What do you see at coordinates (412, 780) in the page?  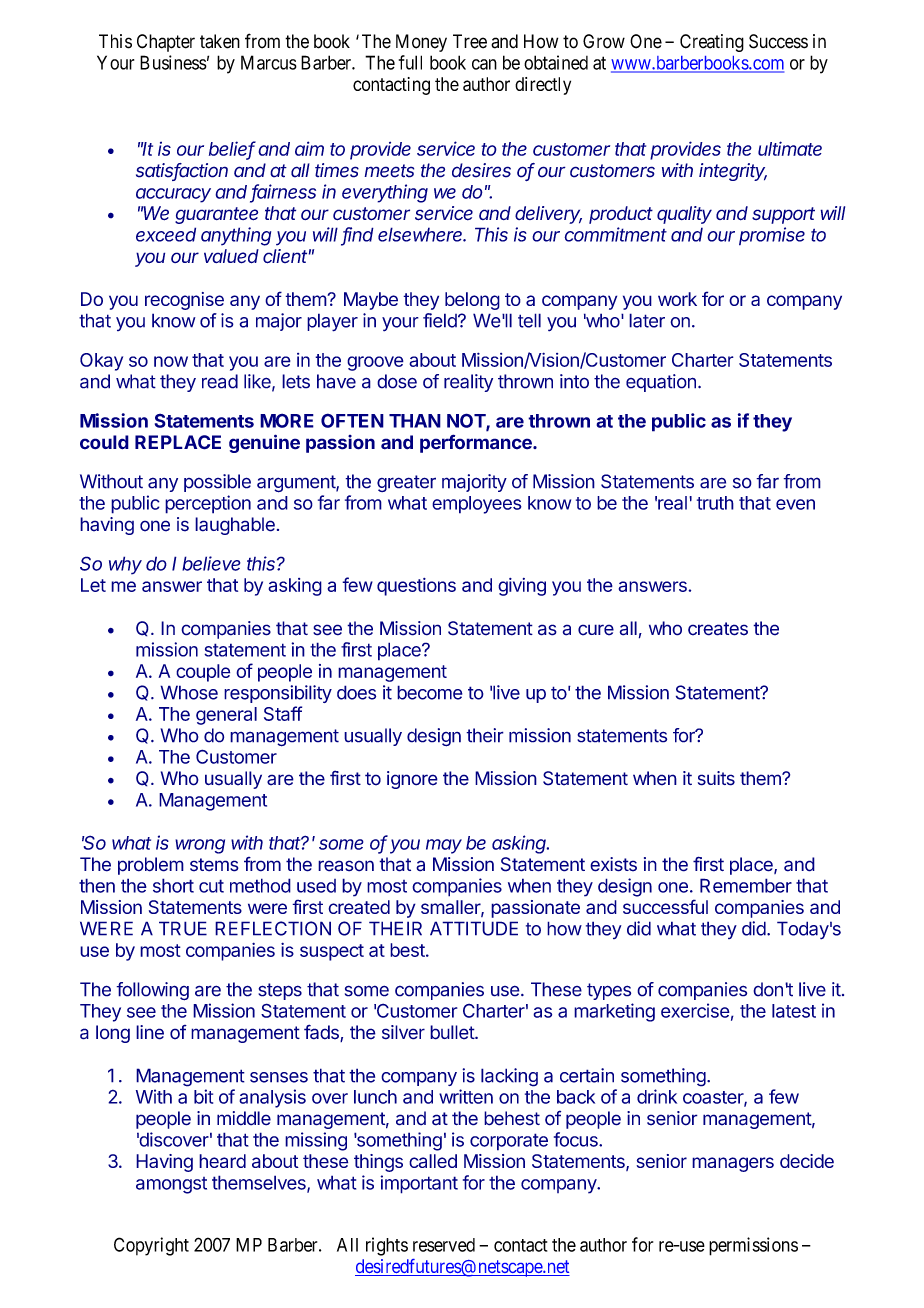 I see `ignore` at bounding box center [412, 780].
